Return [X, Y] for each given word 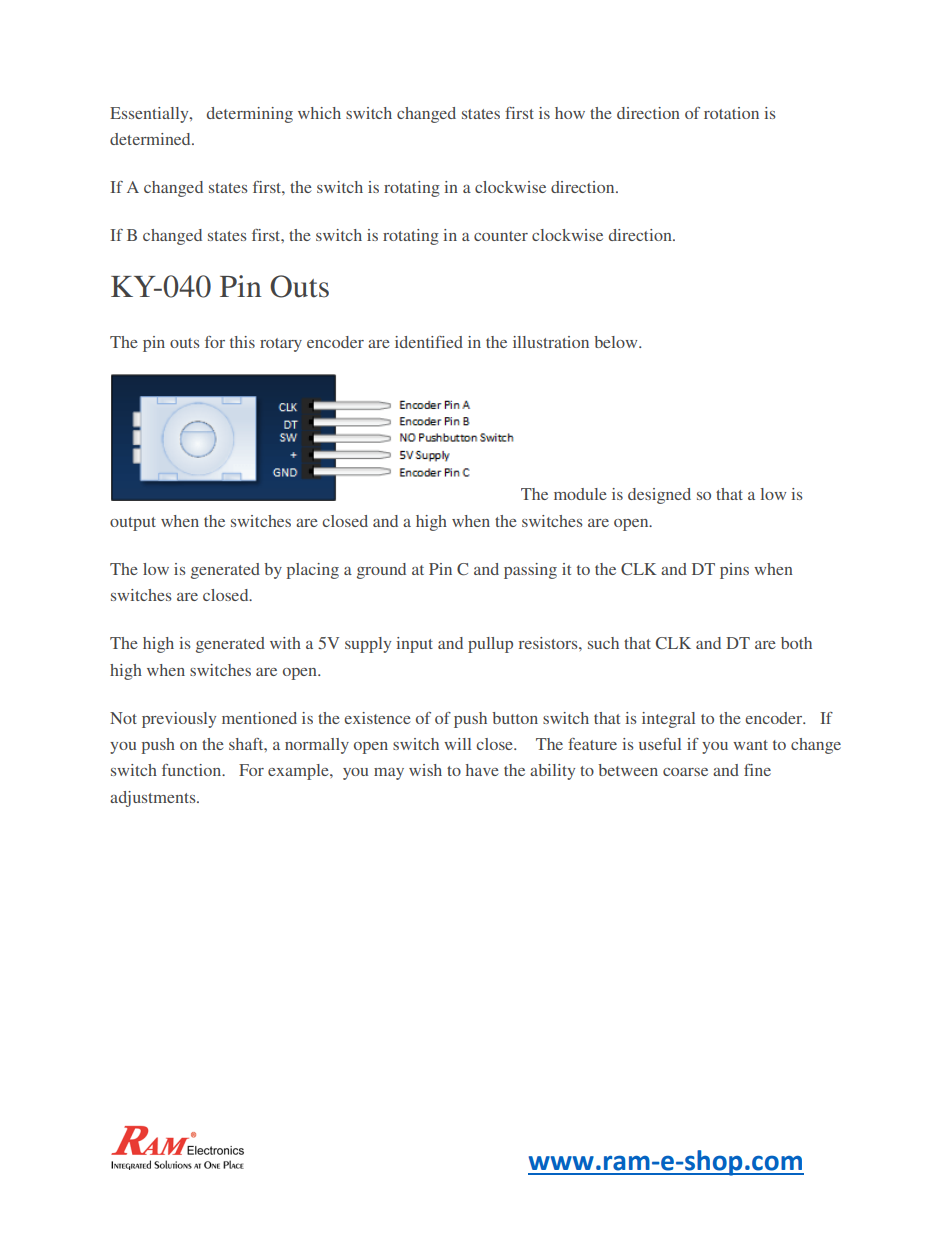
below [617, 342]
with [285, 643]
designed [659, 496]
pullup [490, 645]
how [570, 113]
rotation [731, 113]
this [242, 342]
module [580, 494]
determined [151, 139]
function [193, 770]
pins [734, 571]
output [133, 524]
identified [429, 342]
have [482, 770]
